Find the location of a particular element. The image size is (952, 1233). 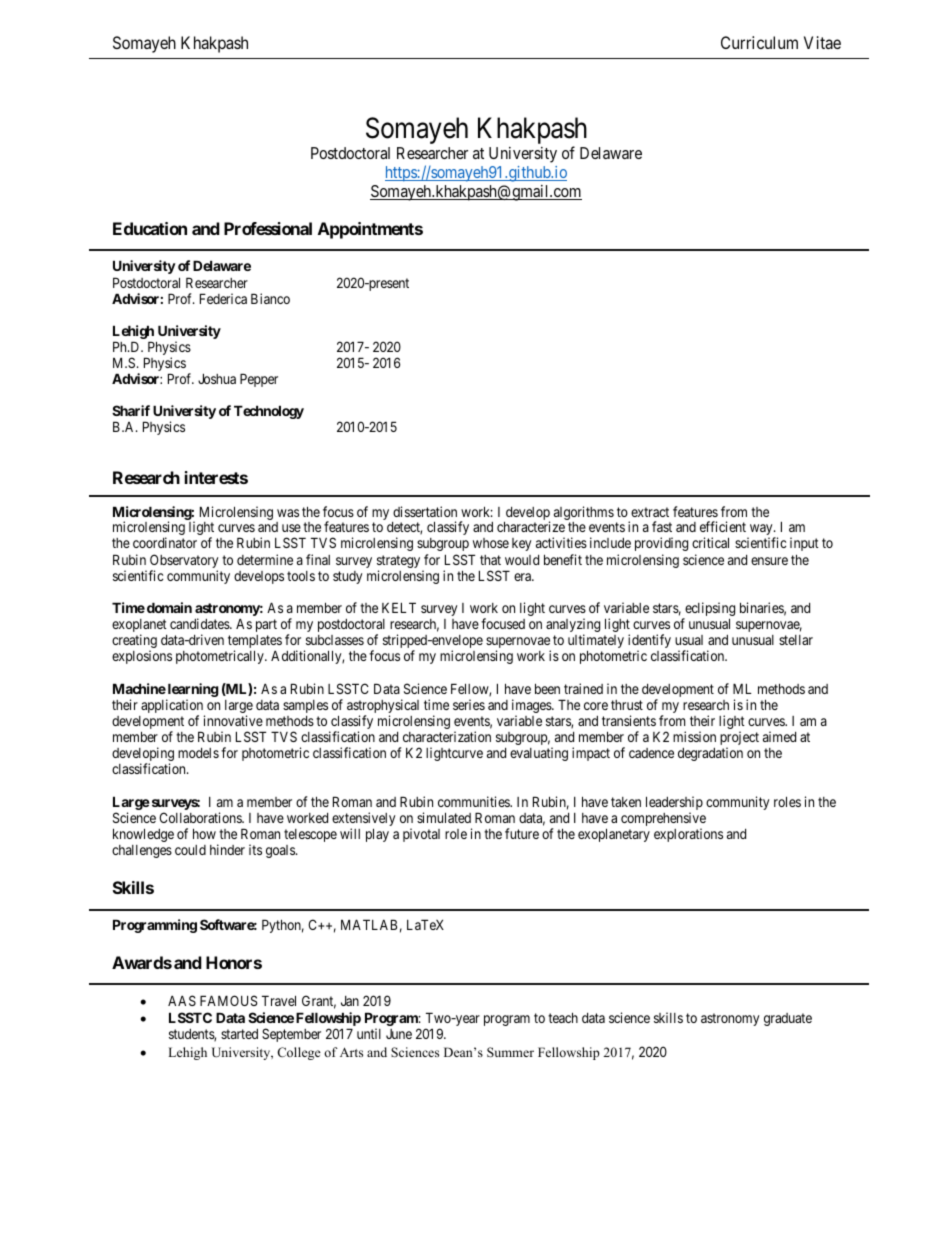

Curriculum is located at coordinates (759, 42).
